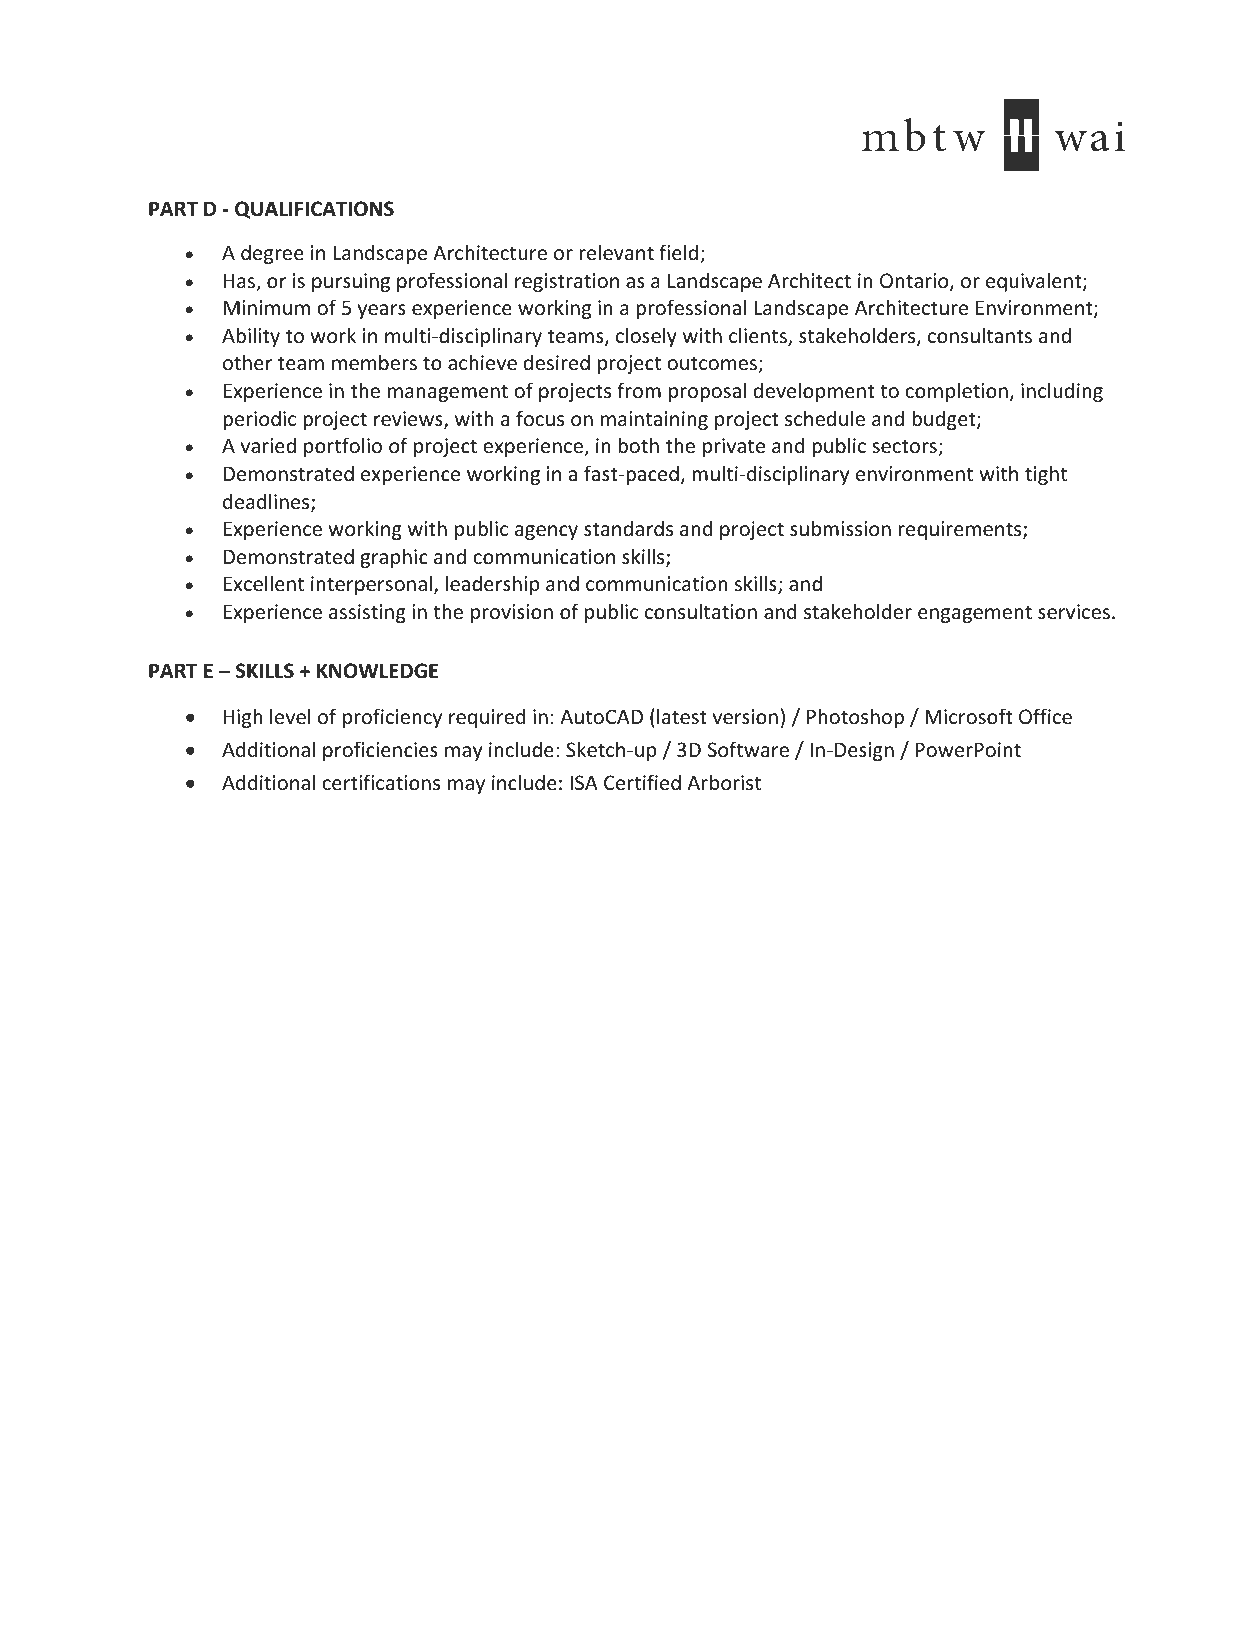 The image size is (1259, 1629). I want to click on Ontario, so click(915, 282).
